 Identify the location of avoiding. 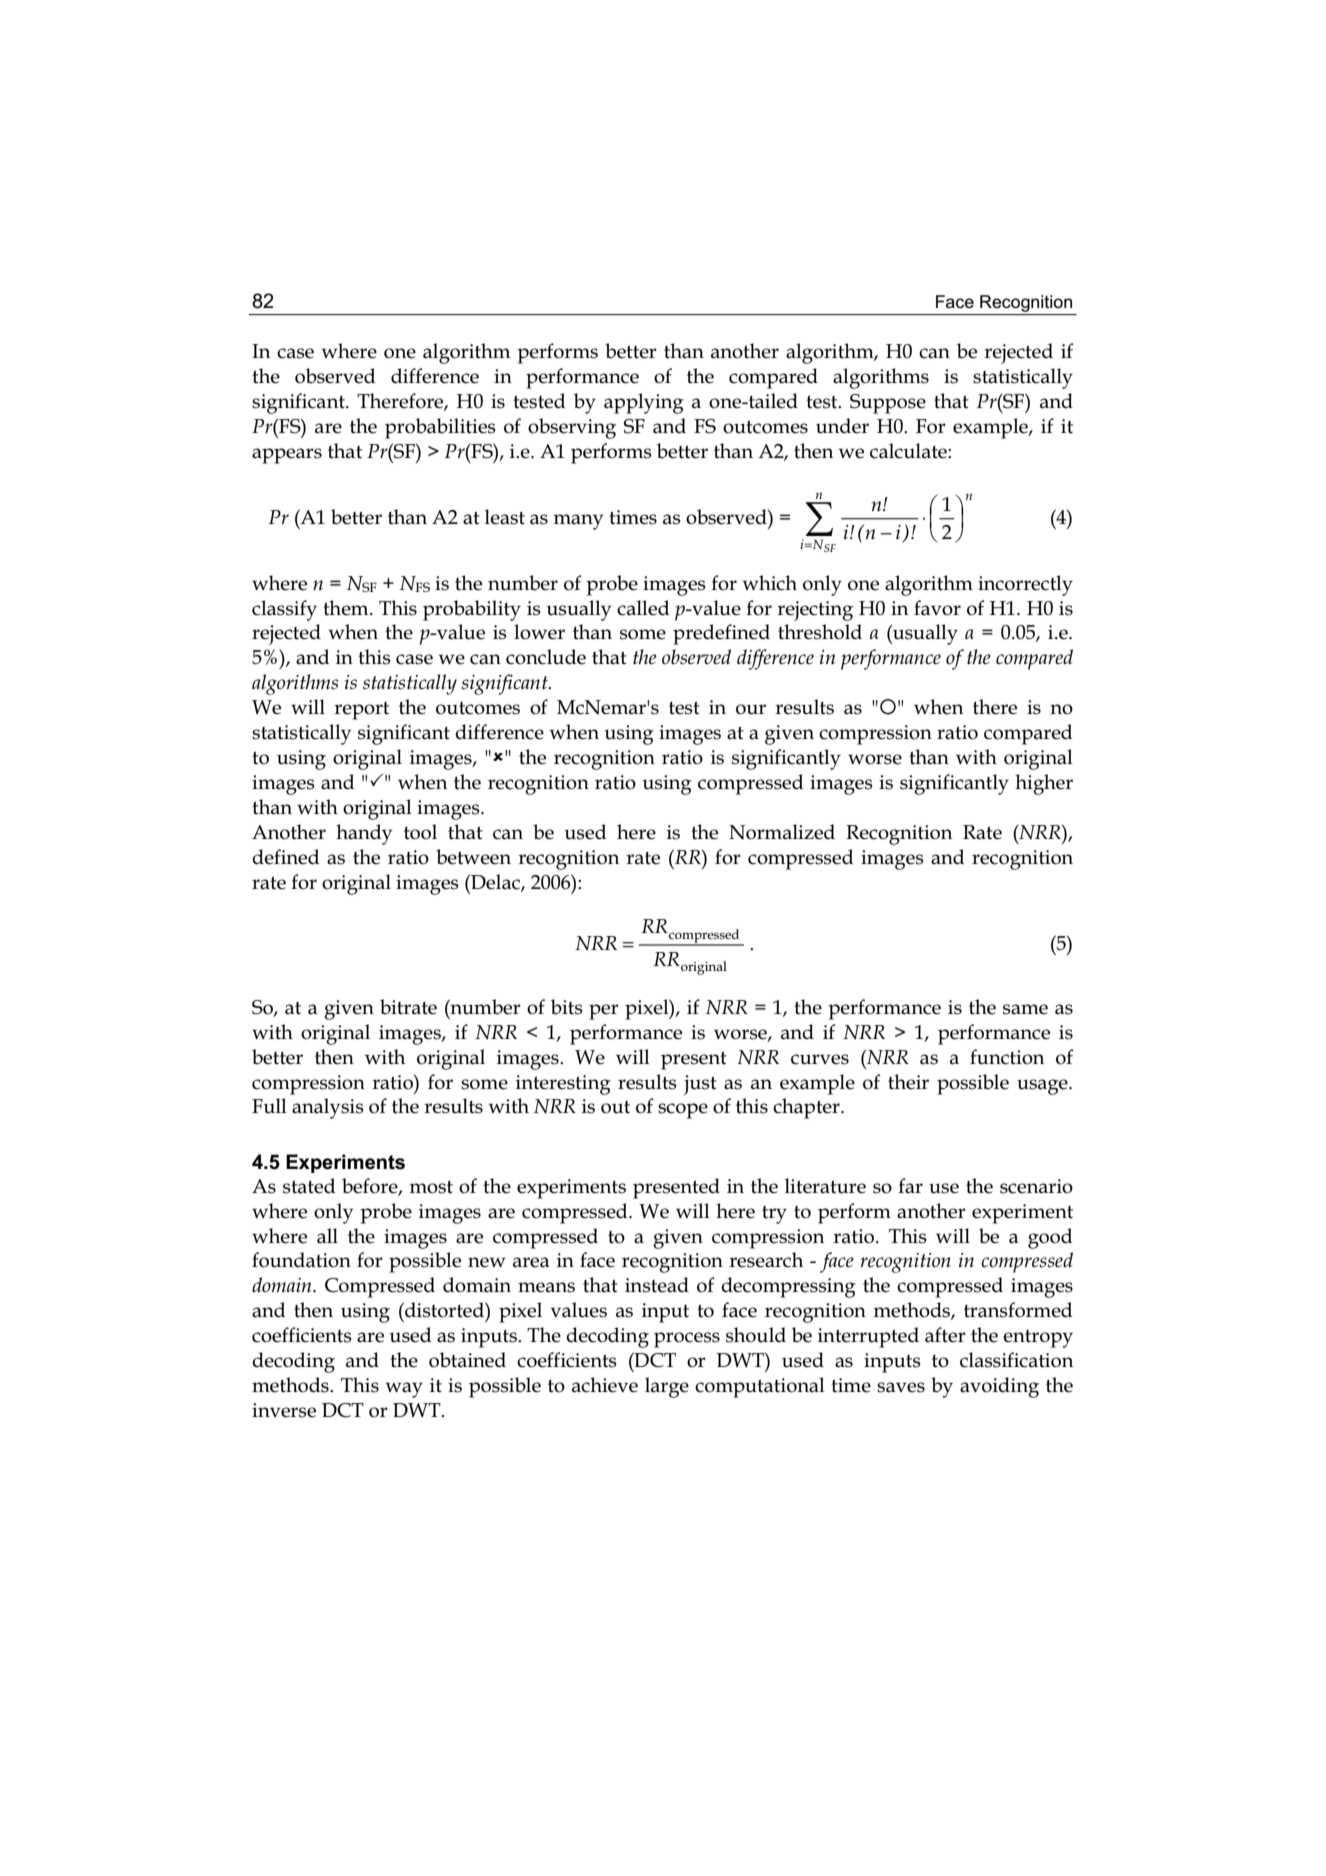
(999, 1387).
